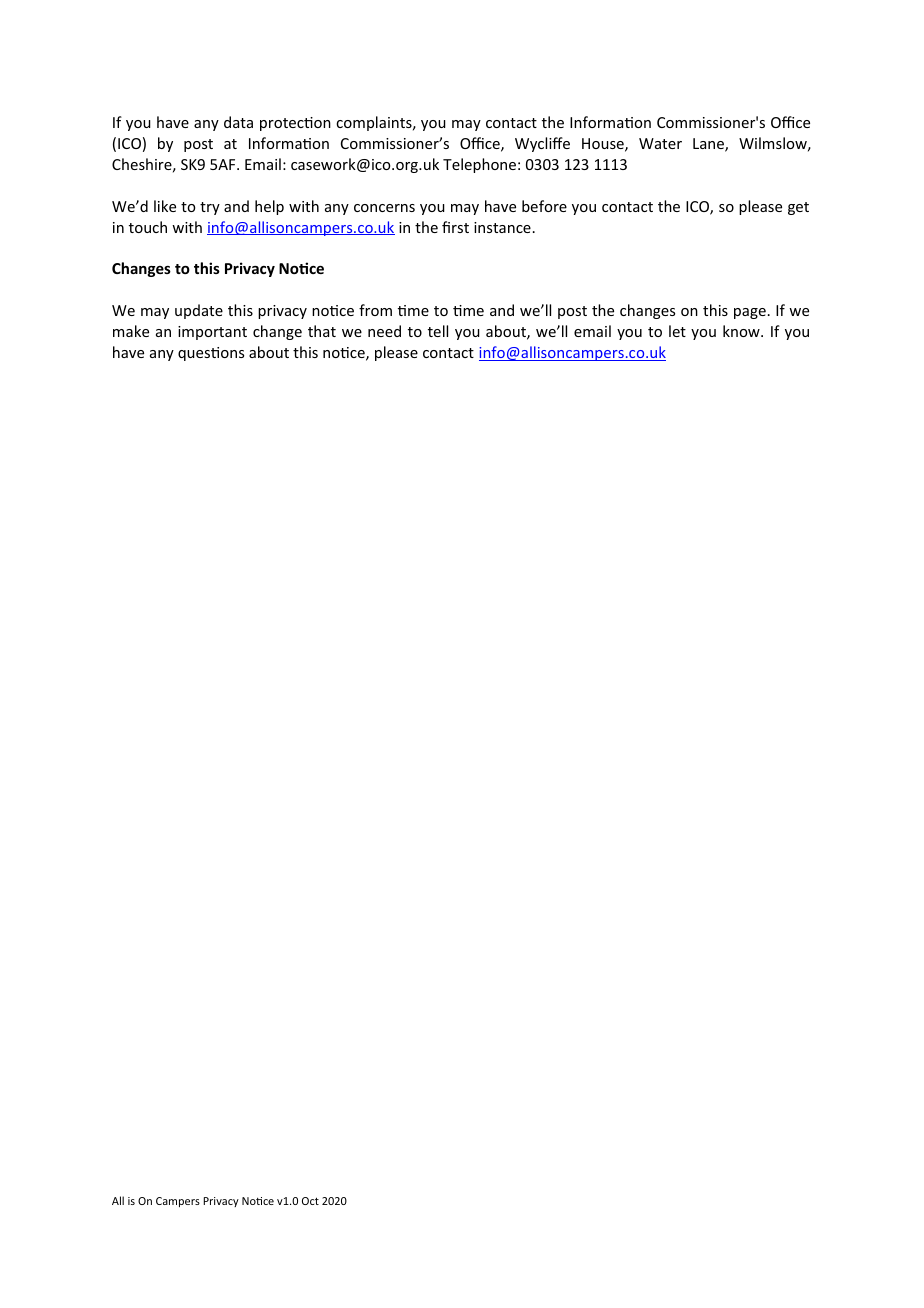  I want to click on Oct, so click(310, 1201).
